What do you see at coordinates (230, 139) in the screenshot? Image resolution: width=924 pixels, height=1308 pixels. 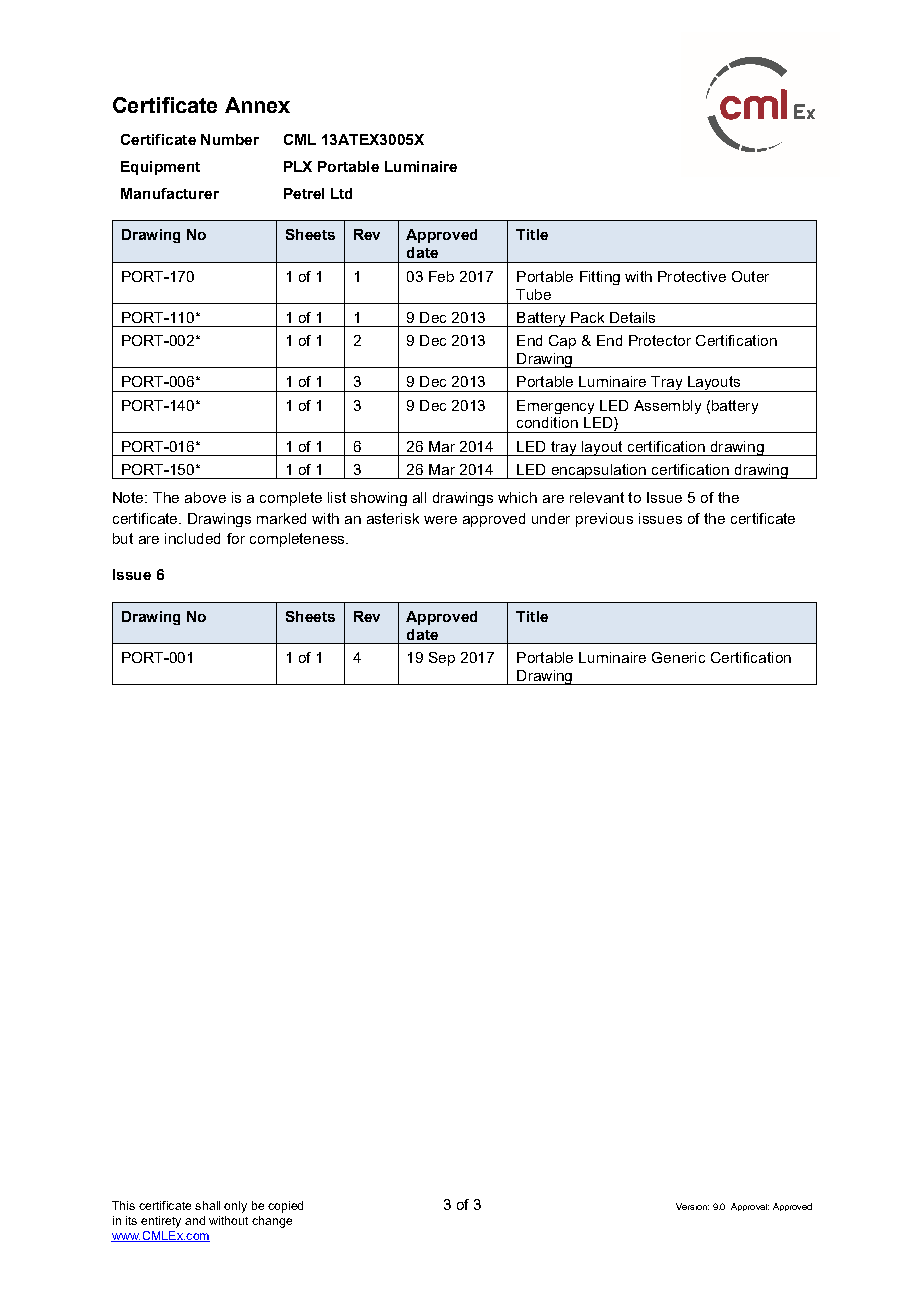 I see `Number` at bounding box center [230, 139].
